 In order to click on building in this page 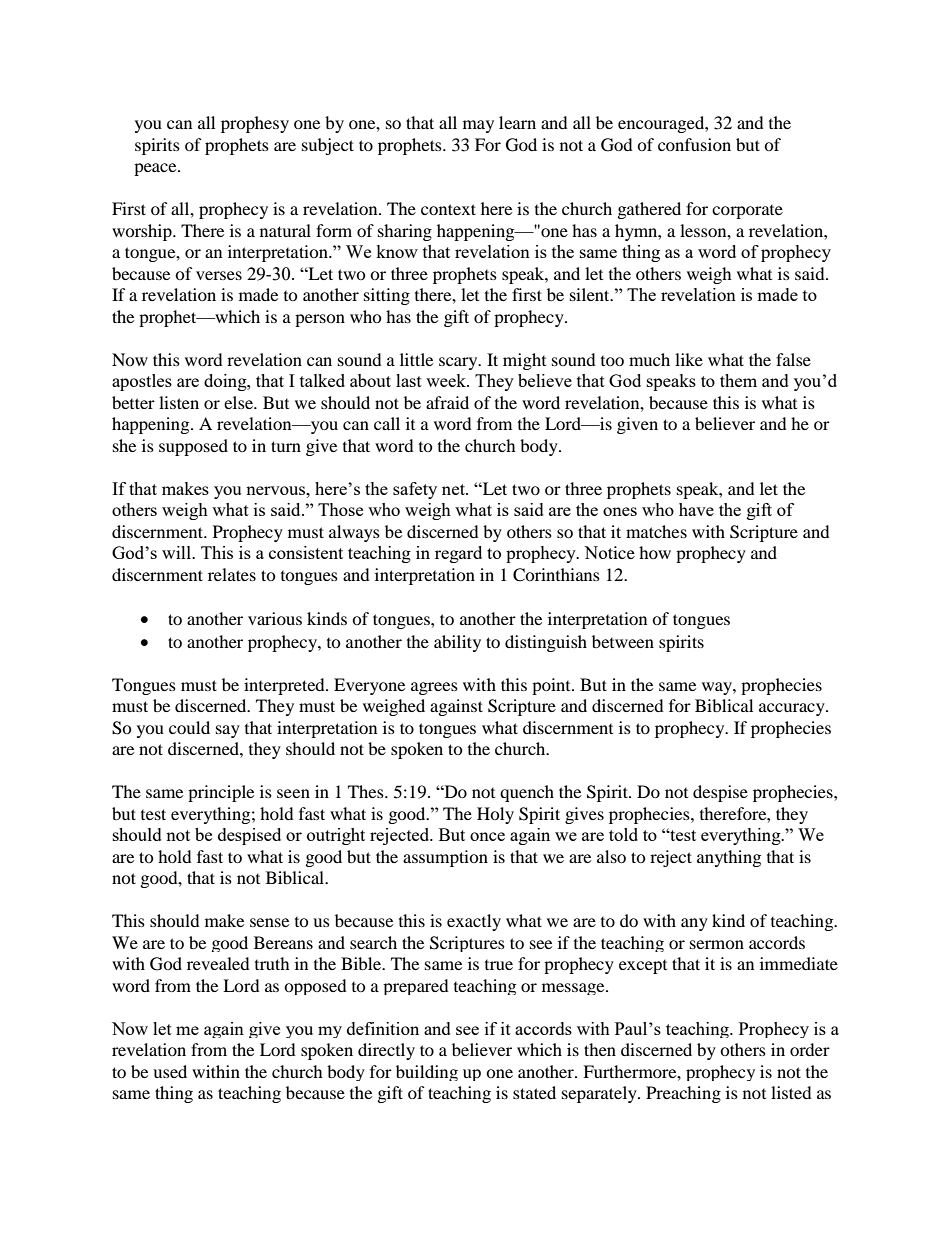, I will do `click(427, 1073)`.
